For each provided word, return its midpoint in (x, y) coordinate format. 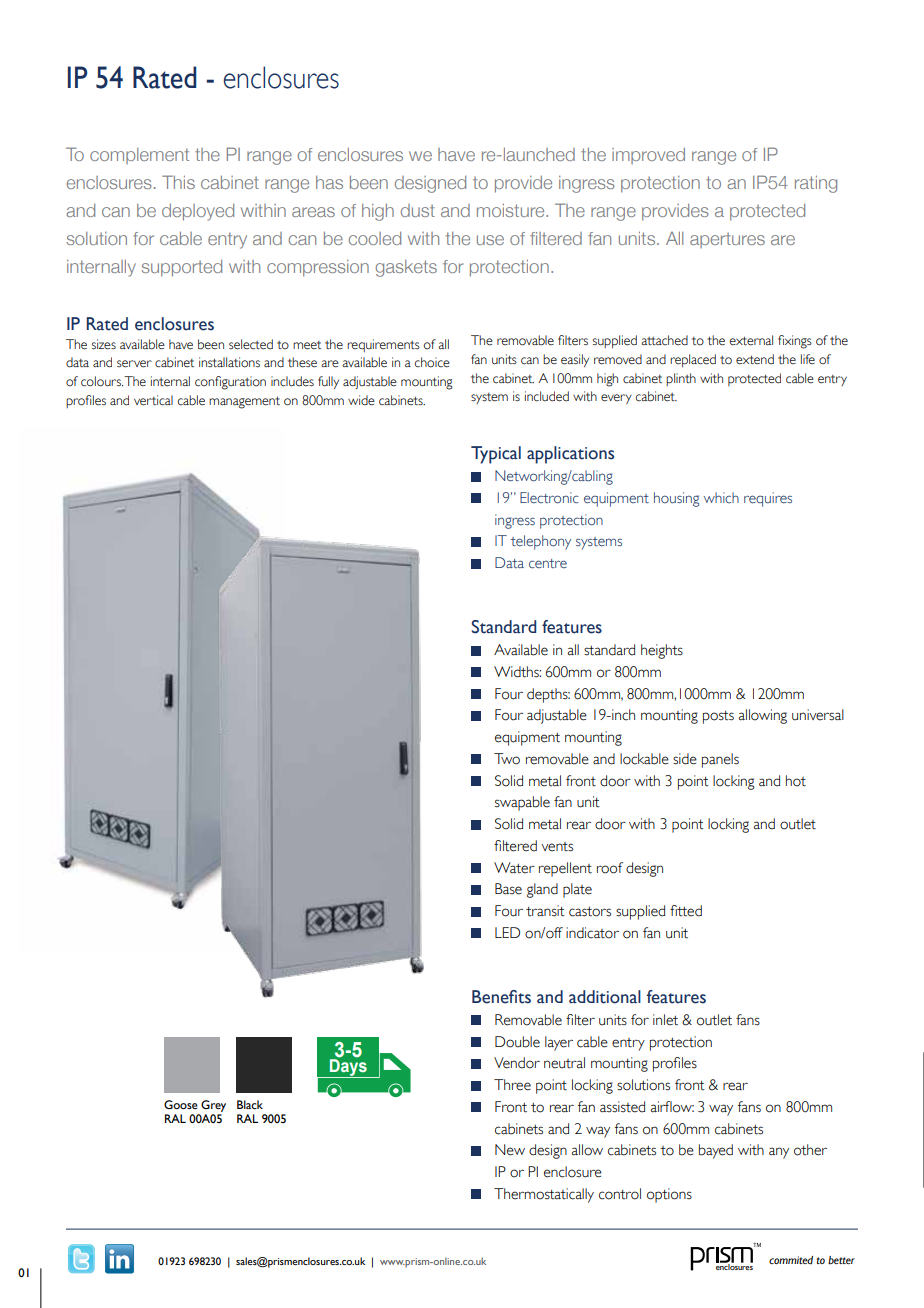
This (178, 182)
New (510, 1150)
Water (514, 868)
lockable (644, 759)
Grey (213, 1106)
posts (718, 717)
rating (816, 184)
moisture (512, 210)
